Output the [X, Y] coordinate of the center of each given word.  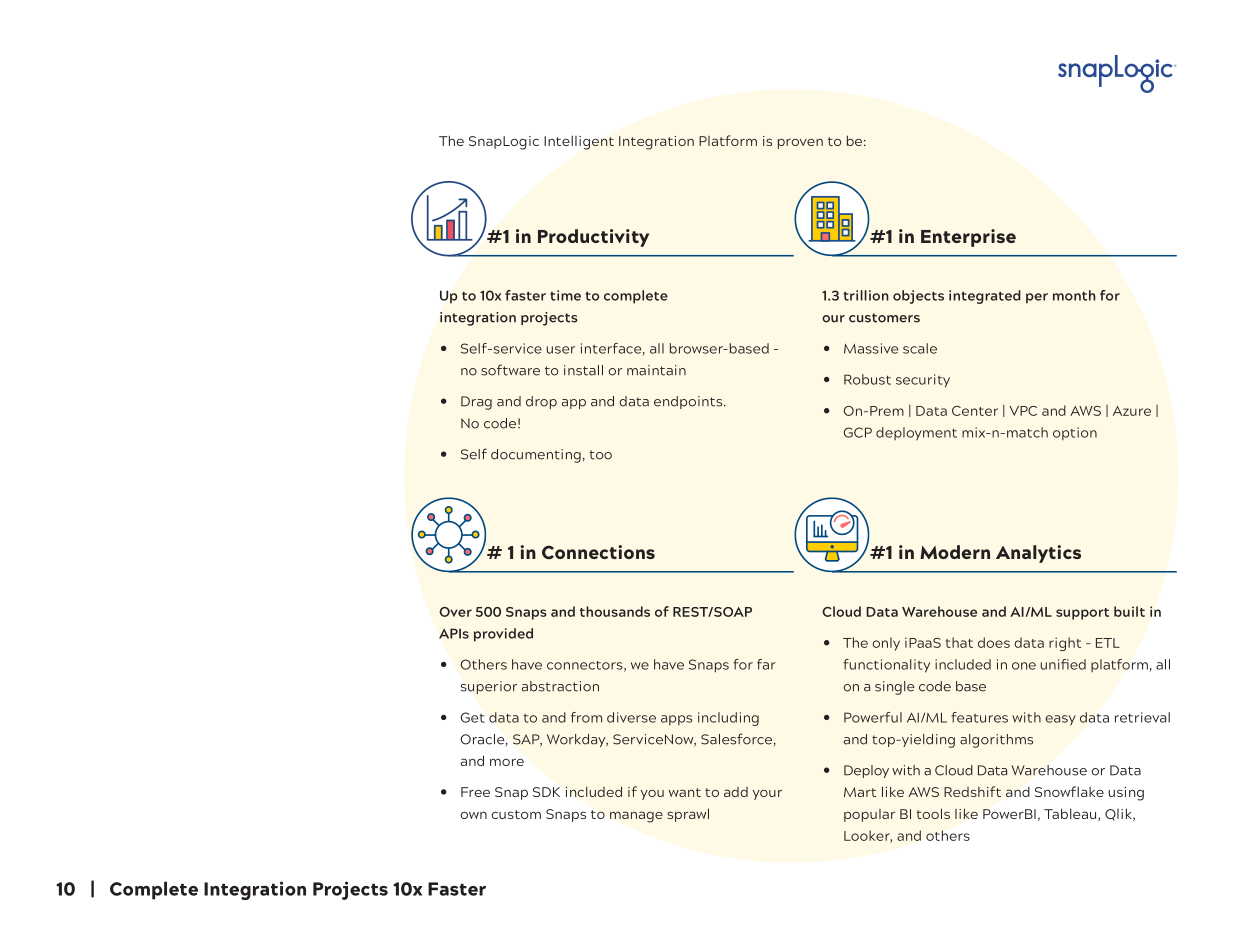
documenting [536, 456]
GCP [857, 432]
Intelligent [579, 142]
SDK [546, 792]
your [767, 795]
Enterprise [968, 238]
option [1075, 433]
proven [800, 143]
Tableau [1070, 813]
